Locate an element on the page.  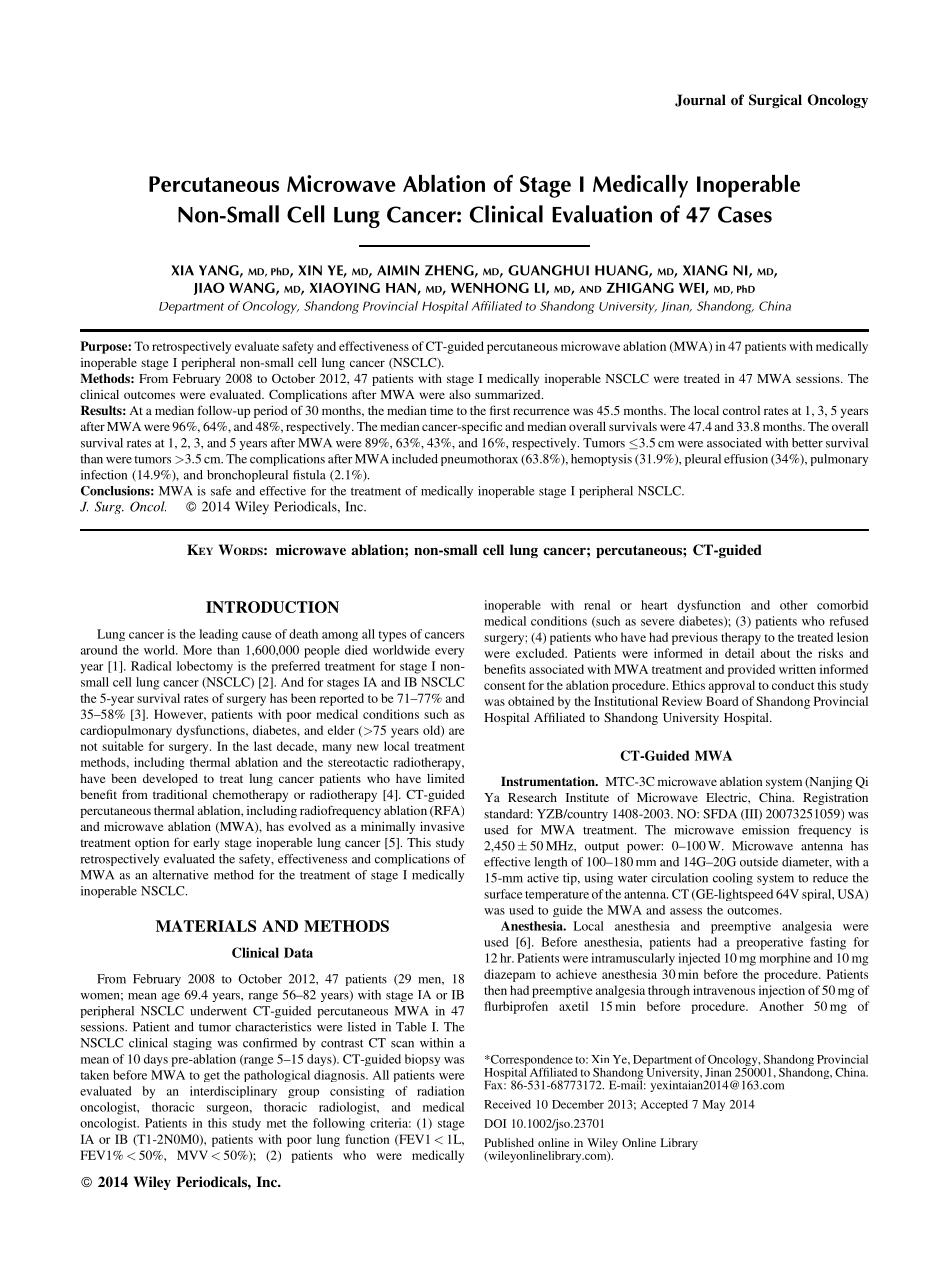
interdisciplinary is located at coordinates (233, 1092).
